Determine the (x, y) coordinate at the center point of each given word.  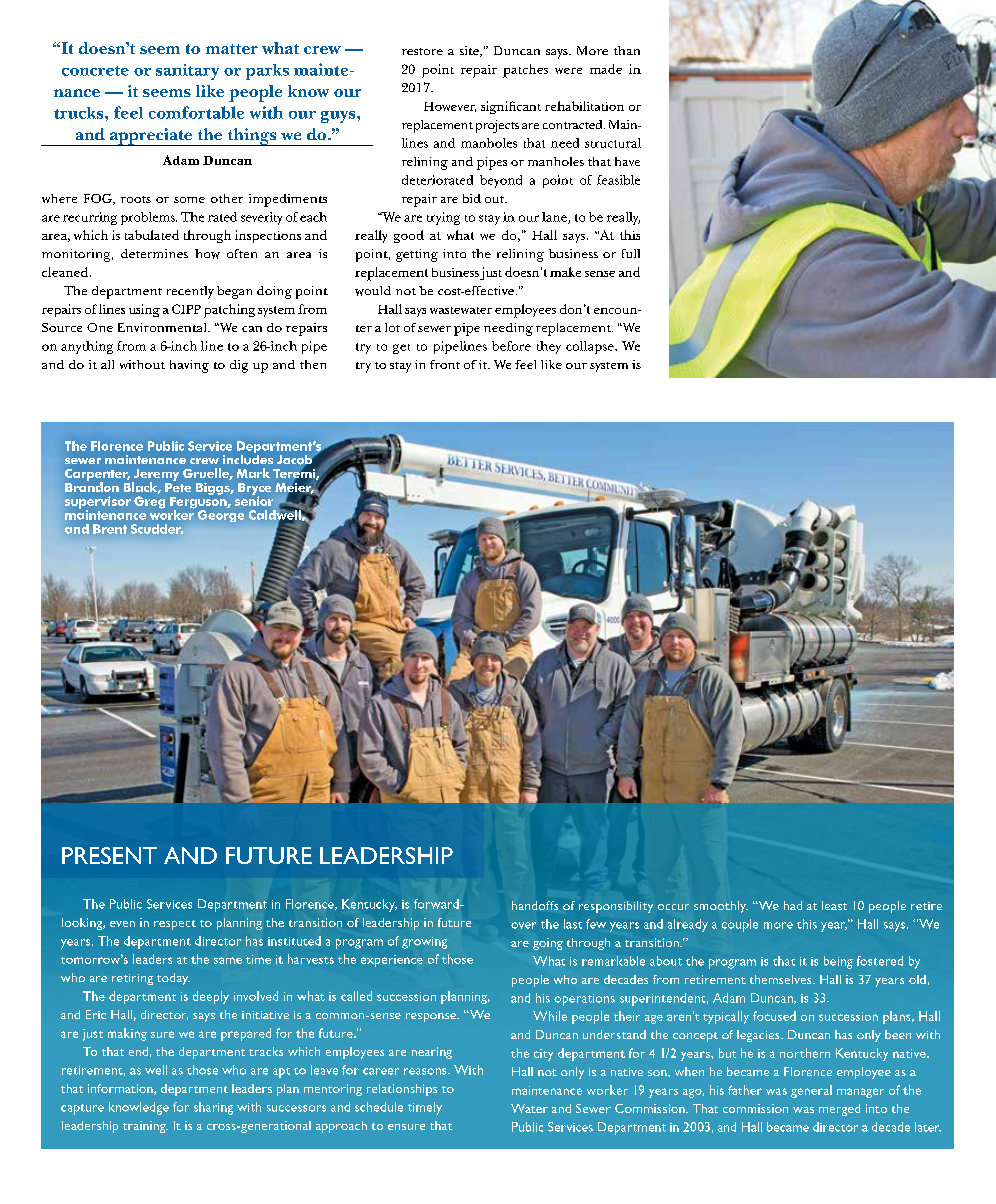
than (627, 50)
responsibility (616, 907)
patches (525, 71)
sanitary (187, 72)
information (121, 1089)
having (189, 366)
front (445, 364)
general (811, 1091)
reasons (426, 1071)
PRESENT (109, 855)
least (834, 905)
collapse (591, 347)
